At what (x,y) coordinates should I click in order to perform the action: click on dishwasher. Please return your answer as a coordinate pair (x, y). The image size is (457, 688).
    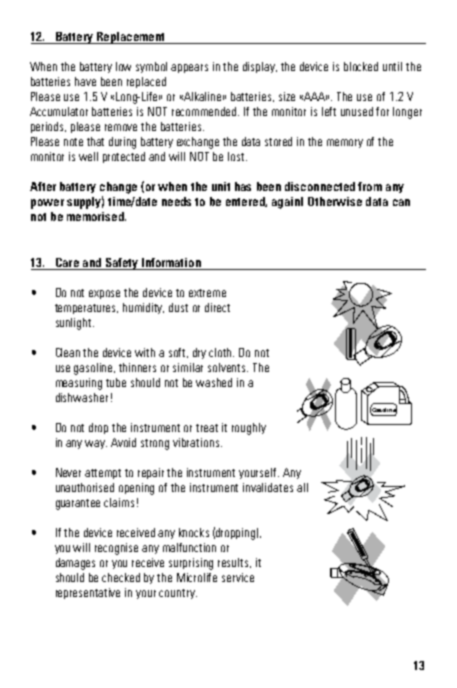
    Looking at the image, I should click on (82, 397).
